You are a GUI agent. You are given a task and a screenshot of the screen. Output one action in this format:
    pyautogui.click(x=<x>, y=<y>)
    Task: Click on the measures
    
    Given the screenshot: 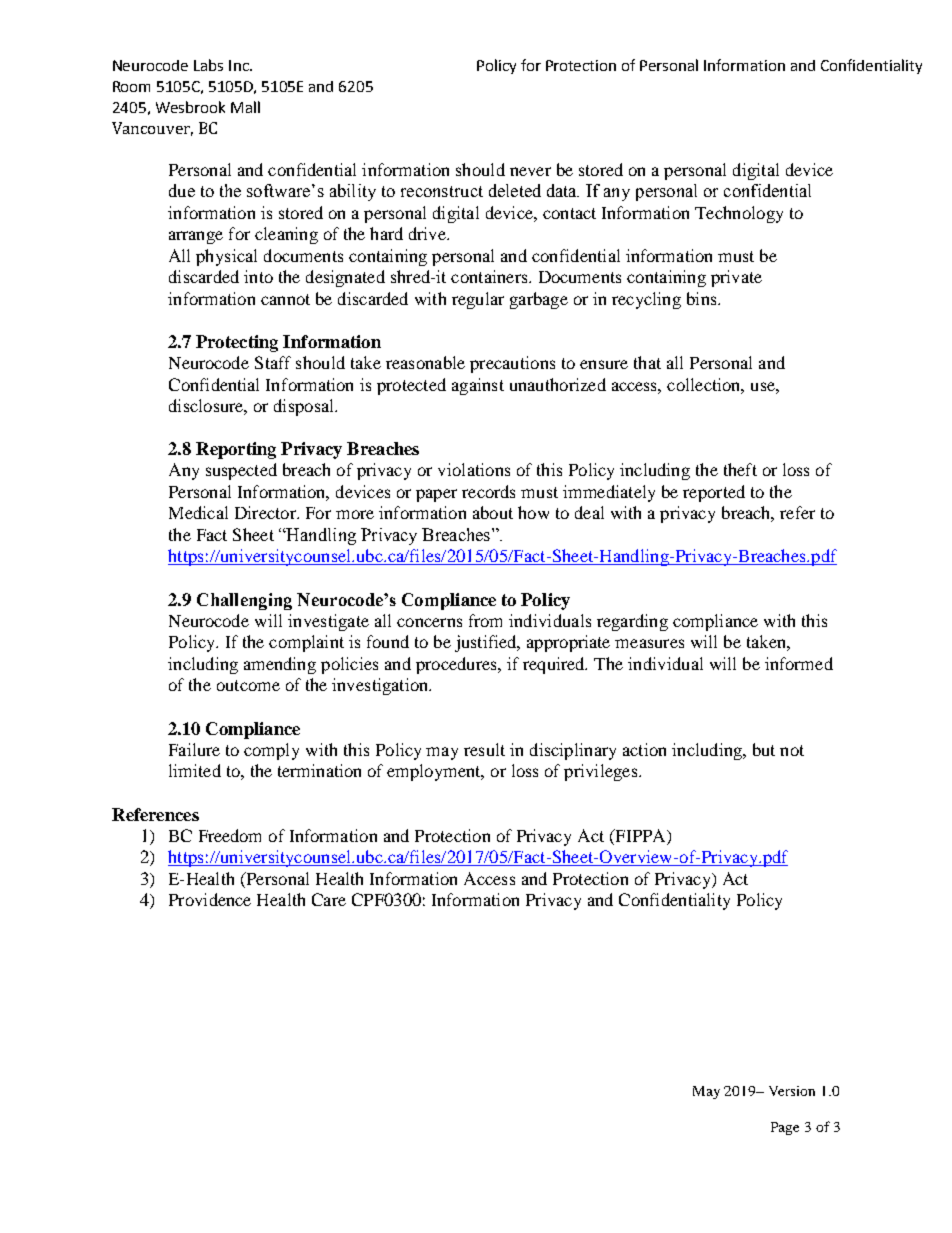 What is the action you would take?
    pyautogui.click(x=649, y=643)
